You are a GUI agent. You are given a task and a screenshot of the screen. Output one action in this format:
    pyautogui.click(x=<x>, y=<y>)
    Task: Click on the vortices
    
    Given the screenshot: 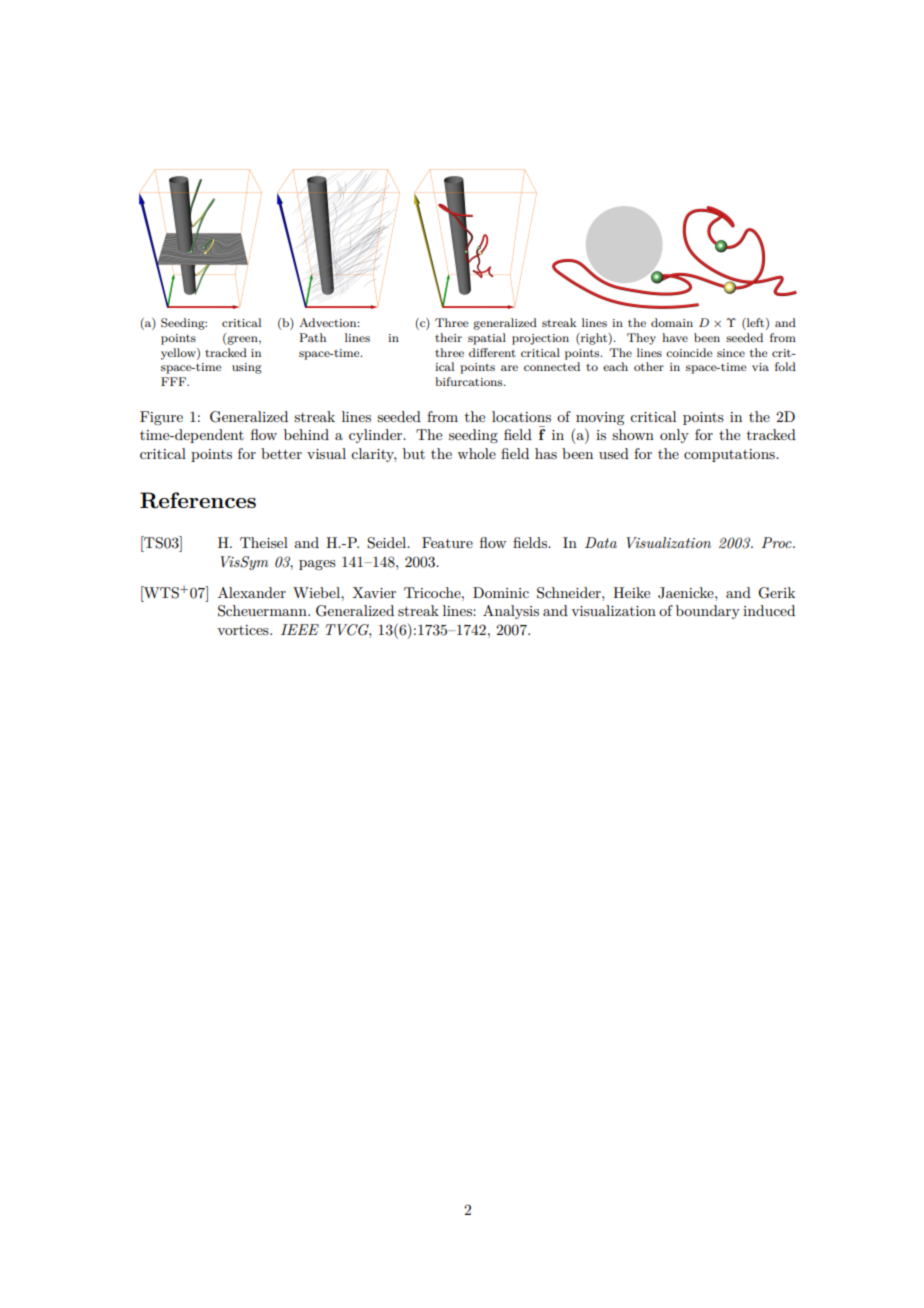 What is the action you would take?
    pyautogui.click(x=244, y=630)
